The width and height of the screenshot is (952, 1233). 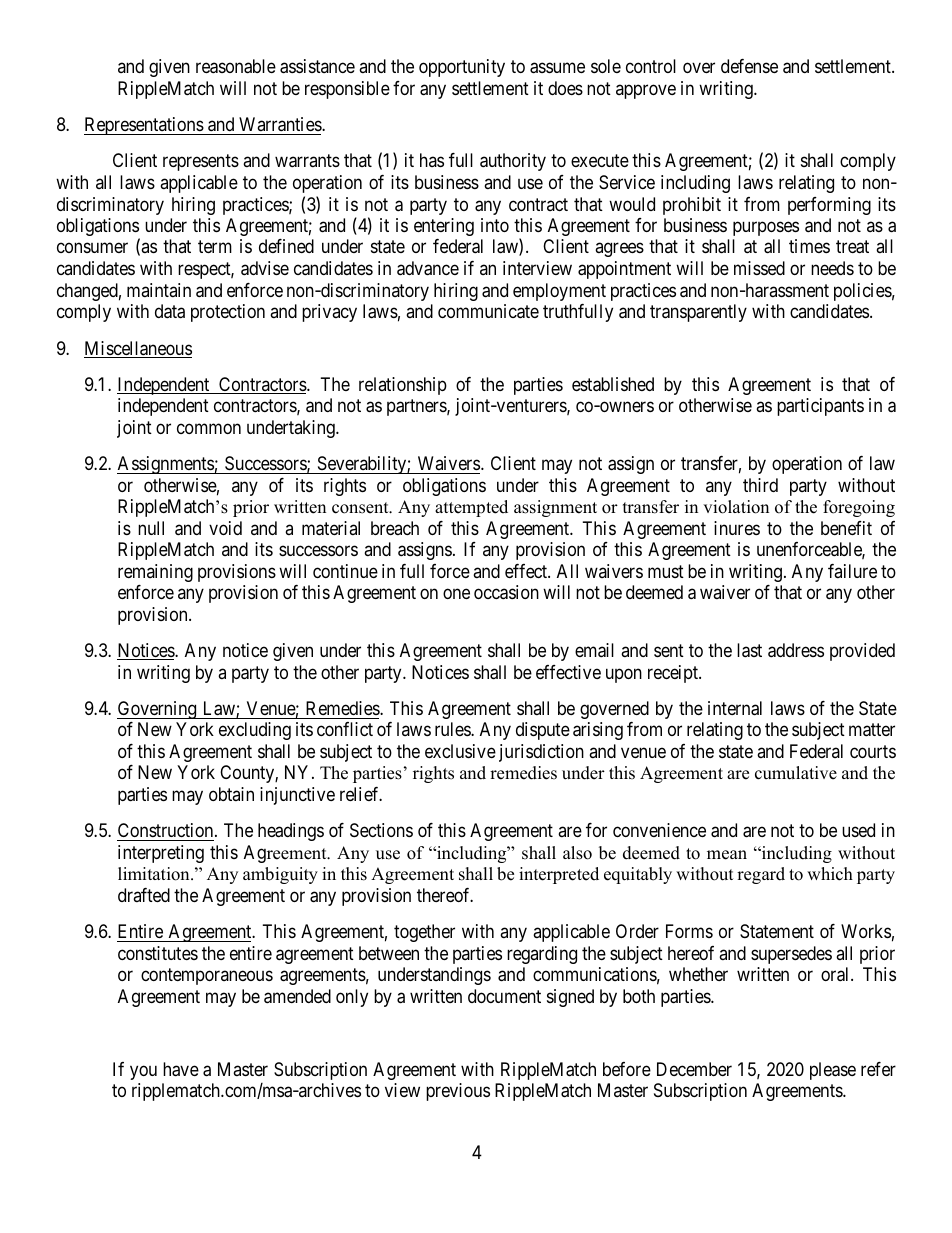 What do you see at coordinates (462, 68) in the screenshot?
I see `opportunity` at bounding box center [462, 68].
